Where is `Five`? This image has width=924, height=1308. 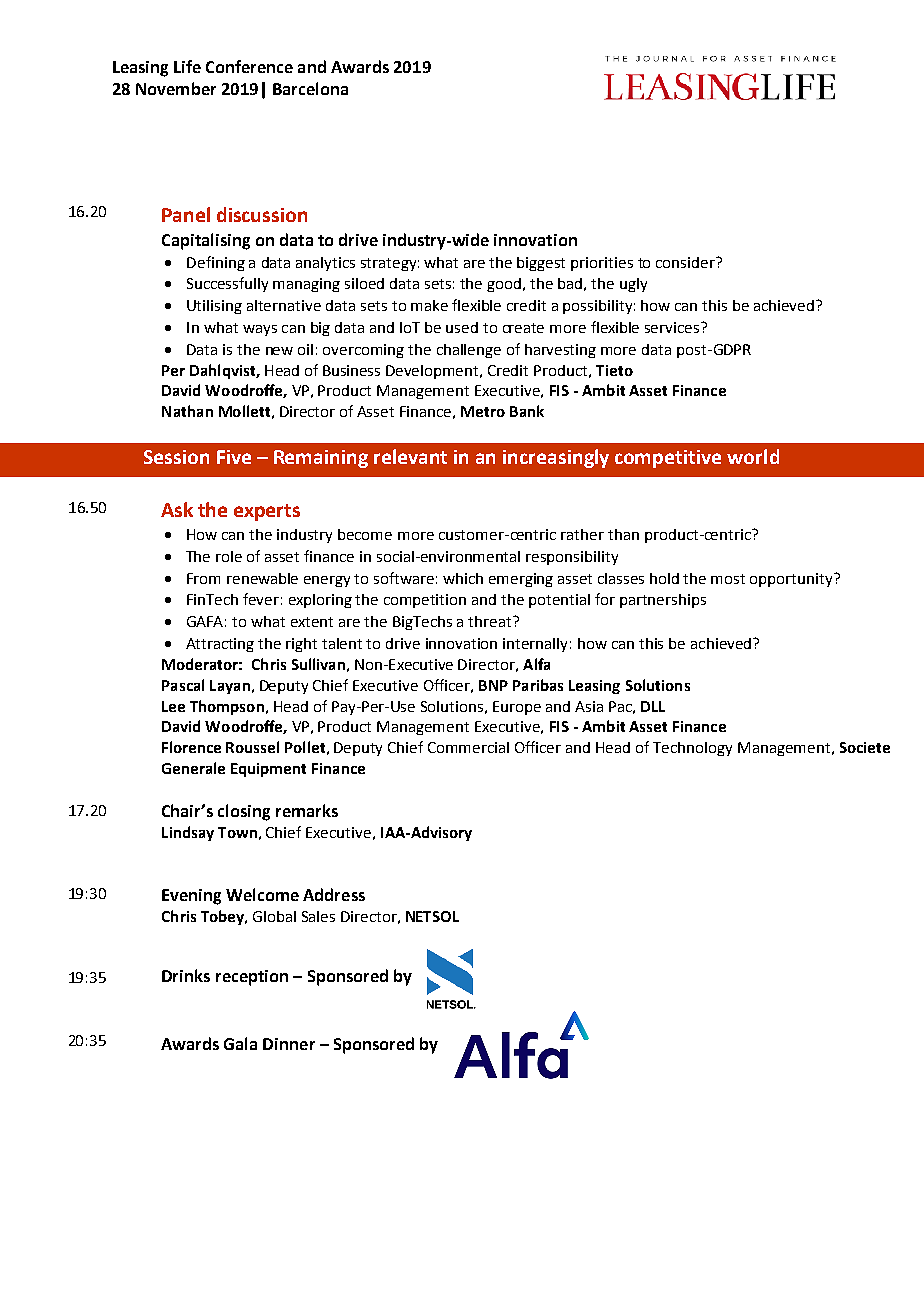 Five is located at coordinates (234, 457).
